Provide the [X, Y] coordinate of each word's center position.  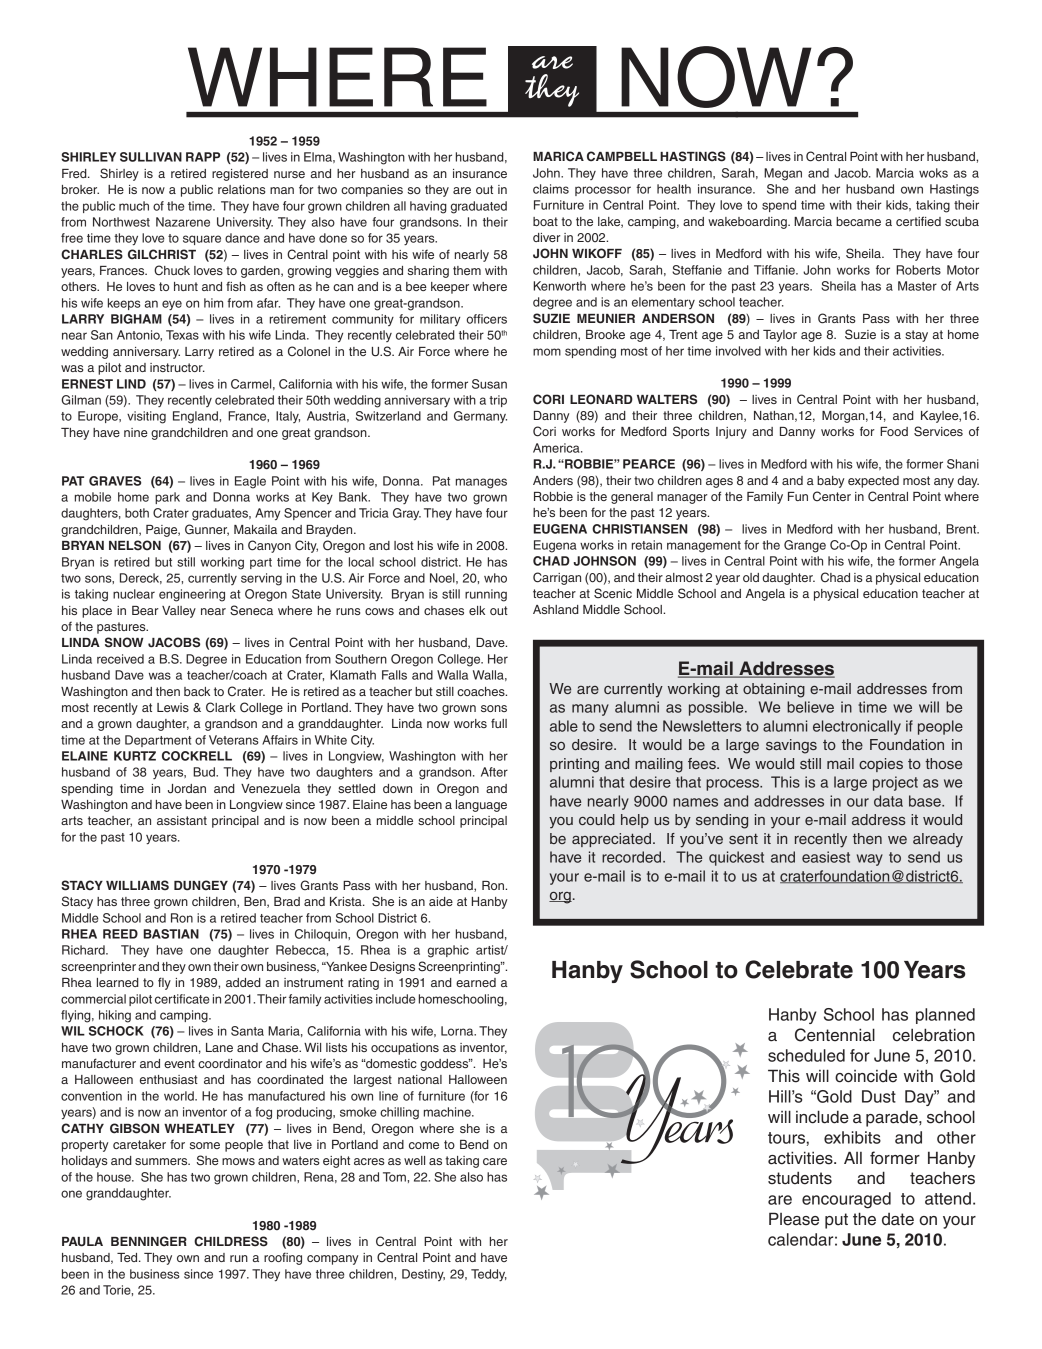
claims [551, 189]
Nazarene [183, 222]
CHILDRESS [231, 1241]
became [858, 221]
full [499, 723]
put [836, 1221]
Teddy [489, 1275]
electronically [857, 727]
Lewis [173, 707]
